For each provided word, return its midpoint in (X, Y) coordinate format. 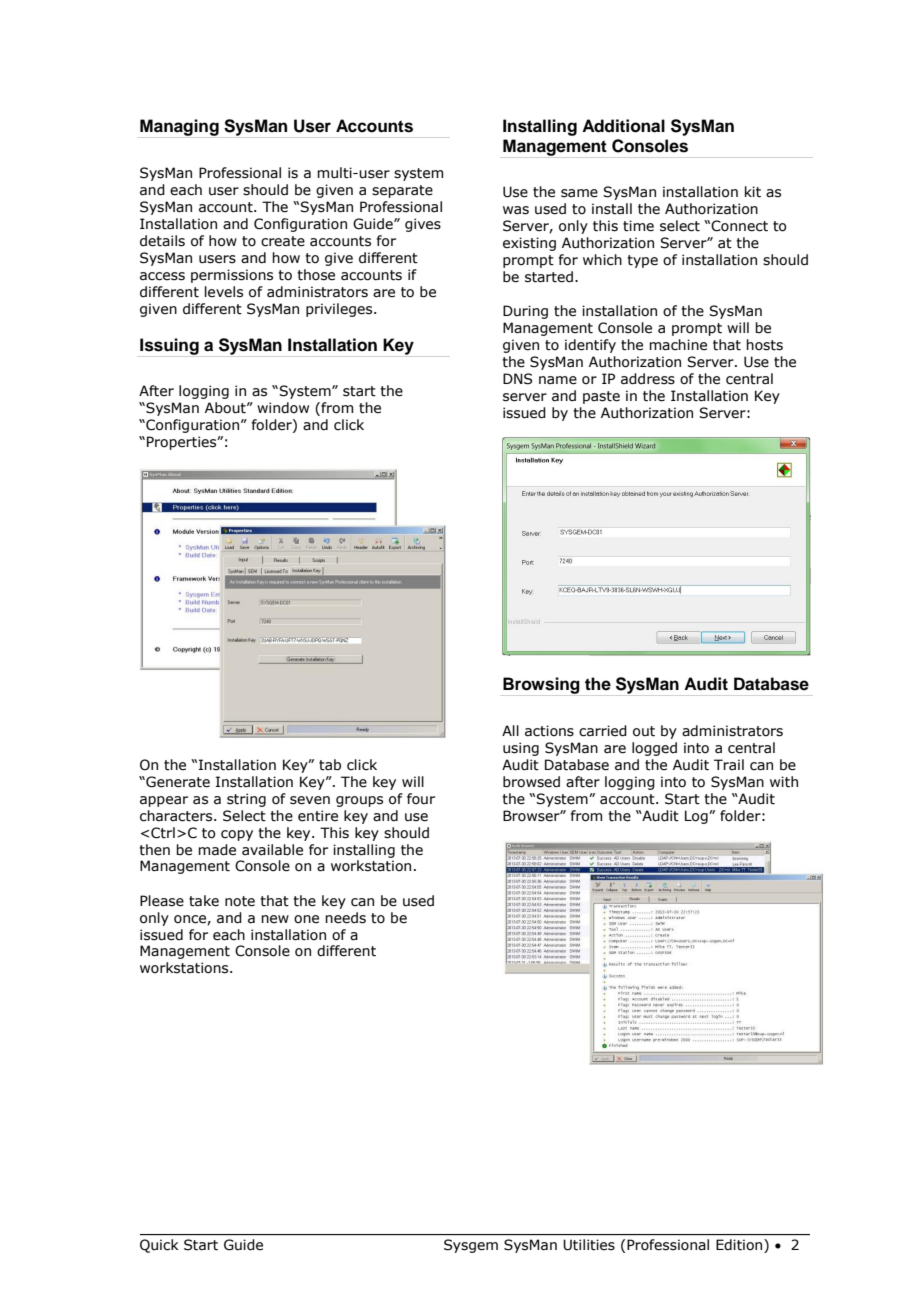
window (283, 408)
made (217, 850)
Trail (729, 764)
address (648, 379)
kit (753, 192)
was (516, 210)
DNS (517, 379)
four (421, 799)
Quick (159, 1246)
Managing (179, 128)
